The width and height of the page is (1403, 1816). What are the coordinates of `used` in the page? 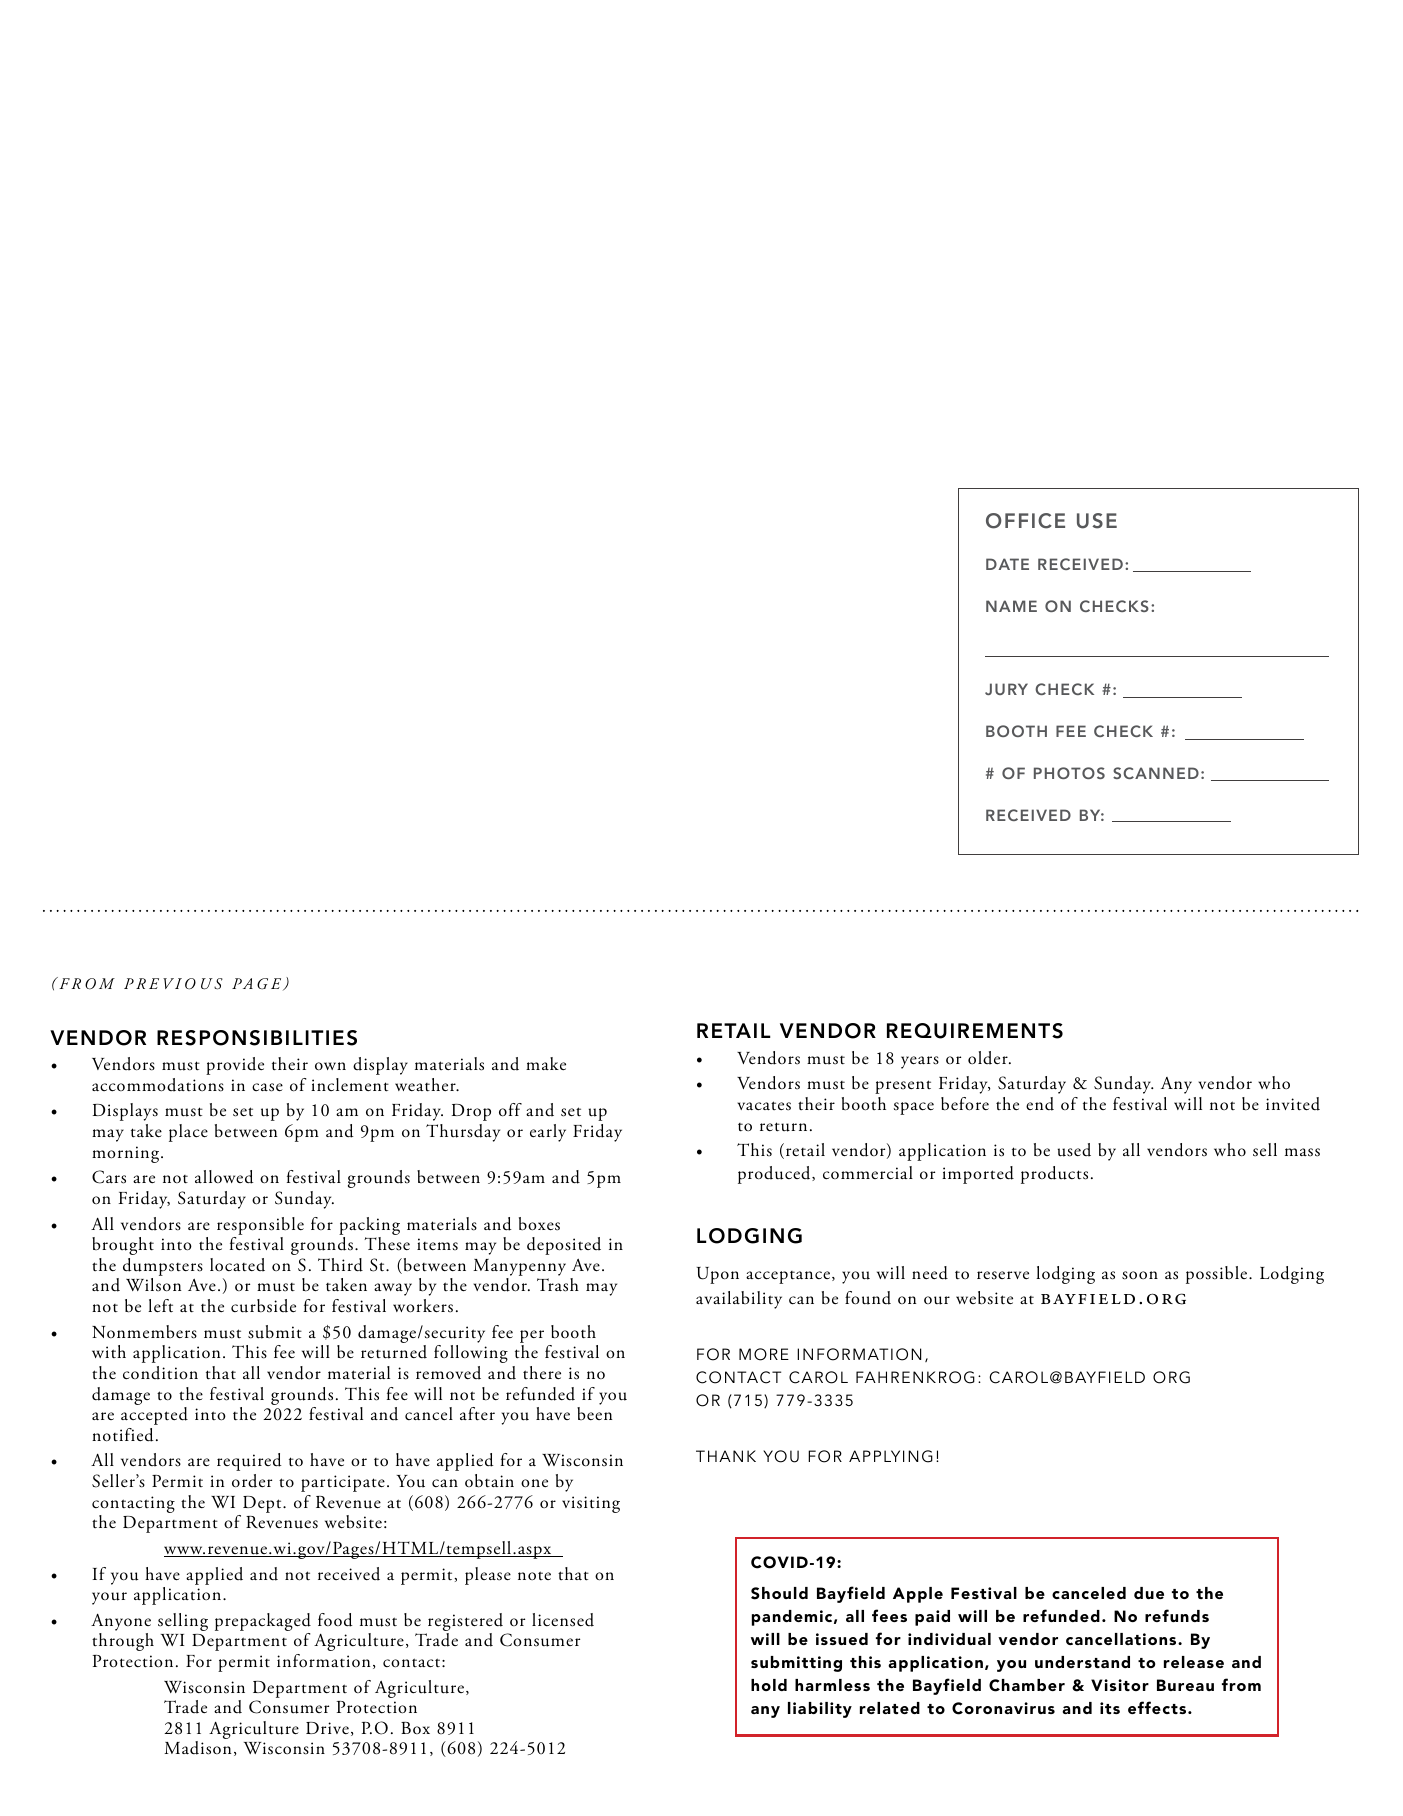 It's located at (1074, 1150).
